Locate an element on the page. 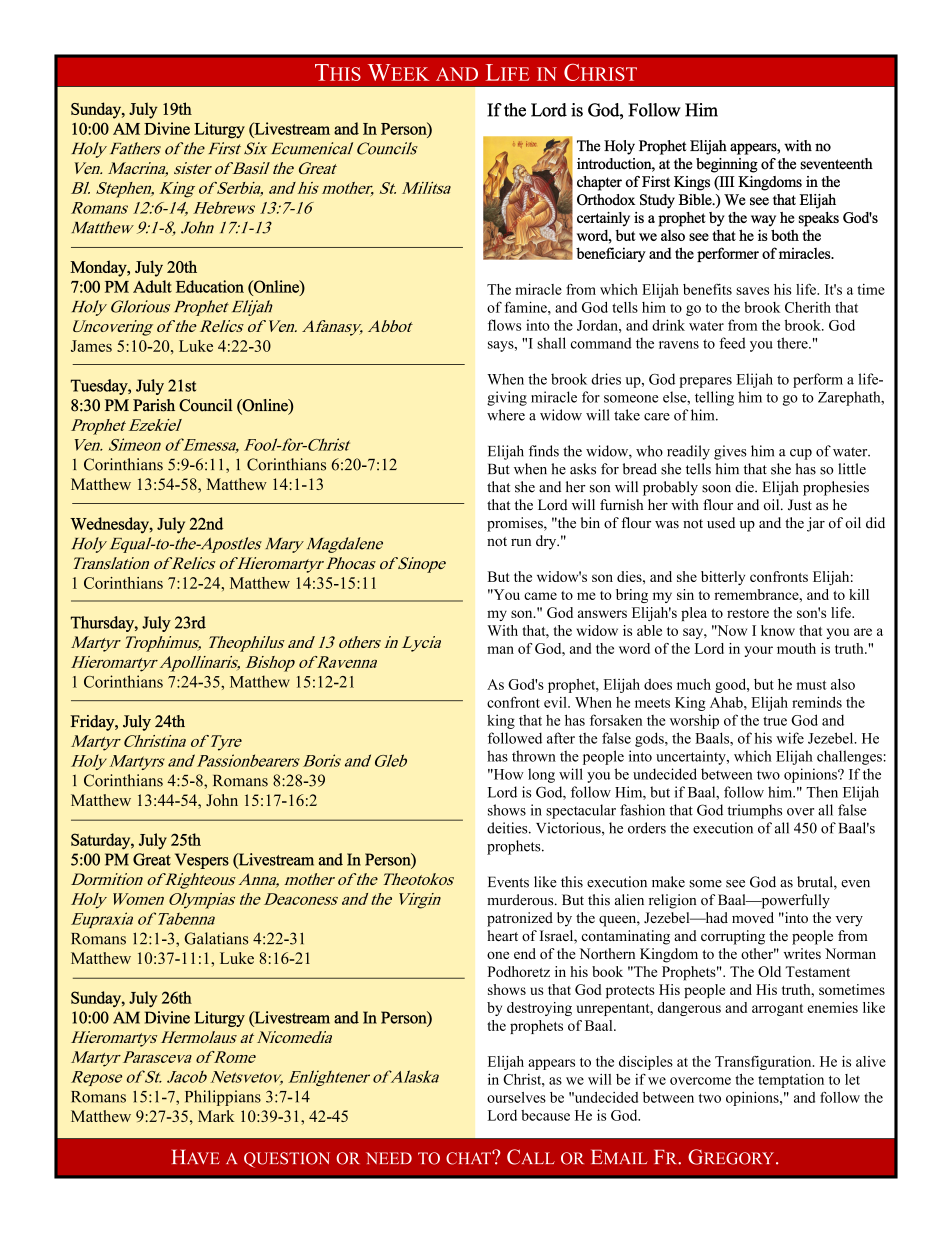 Image resolution: width=952 pixels, height=1233 pixels. run is located at coordinates (521, 542).
